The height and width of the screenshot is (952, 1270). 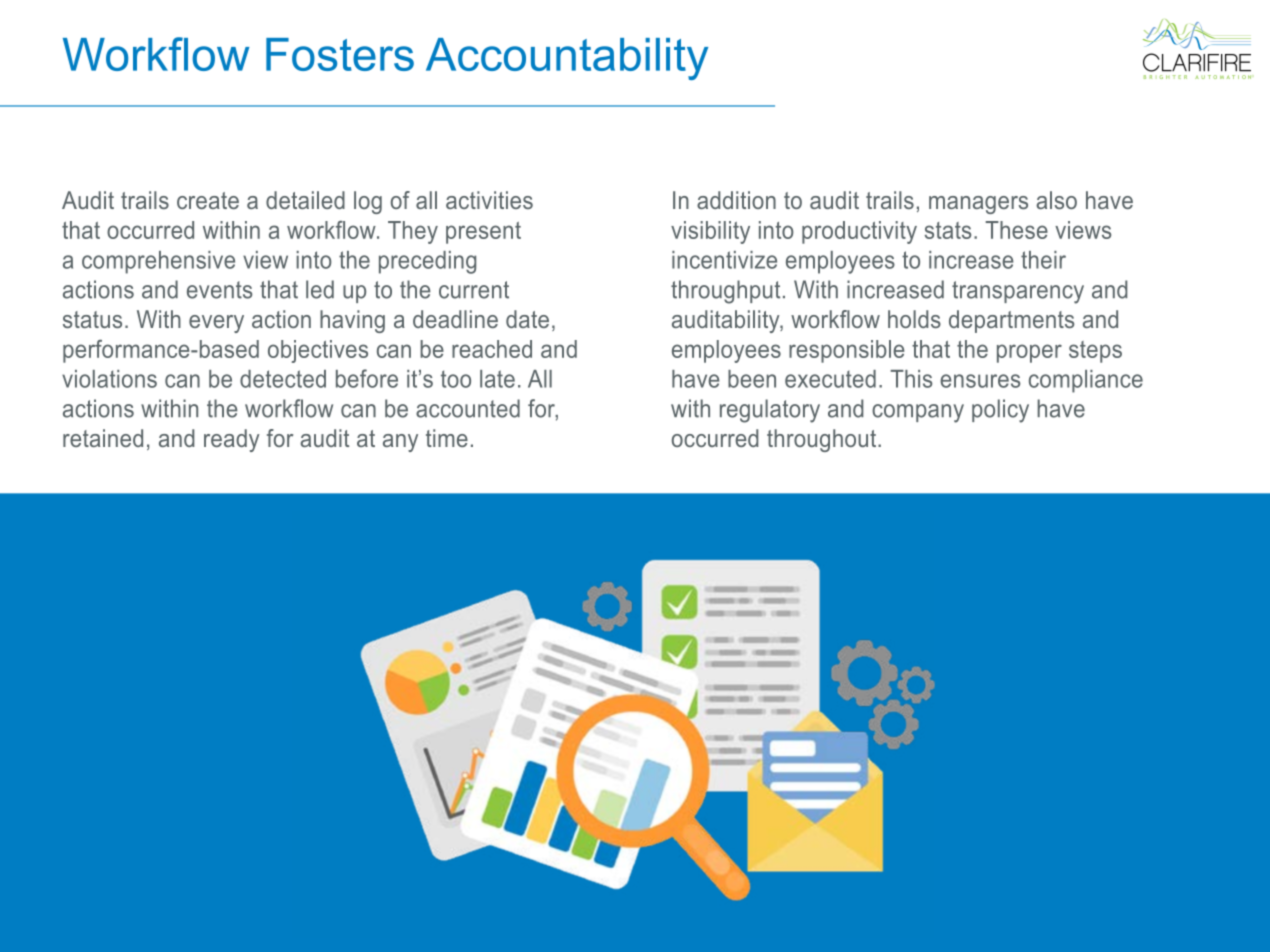 I want to click on Fosters, so click(x=340, y=54).
